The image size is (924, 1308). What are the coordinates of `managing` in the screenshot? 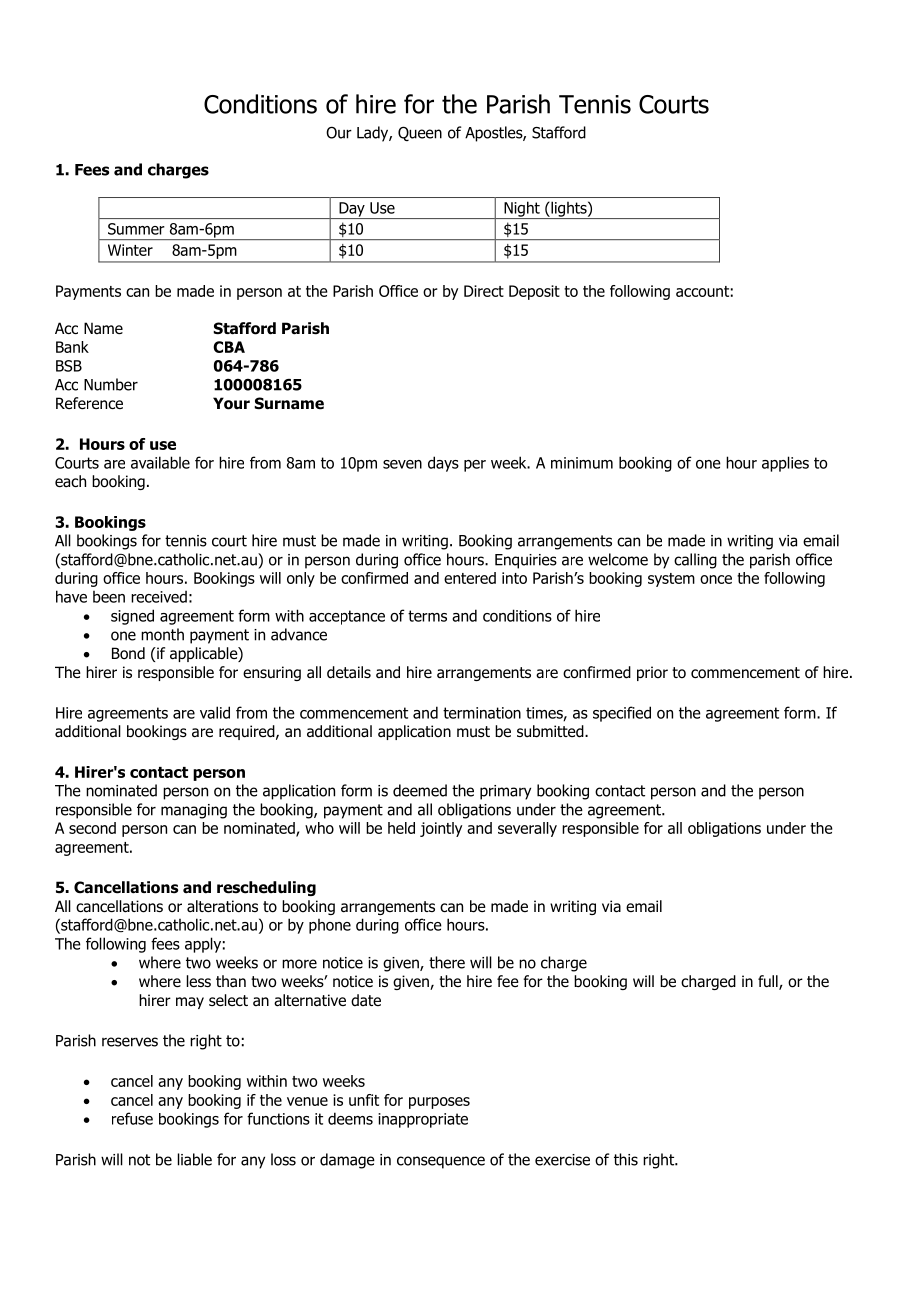 It's located at (194, 811).
